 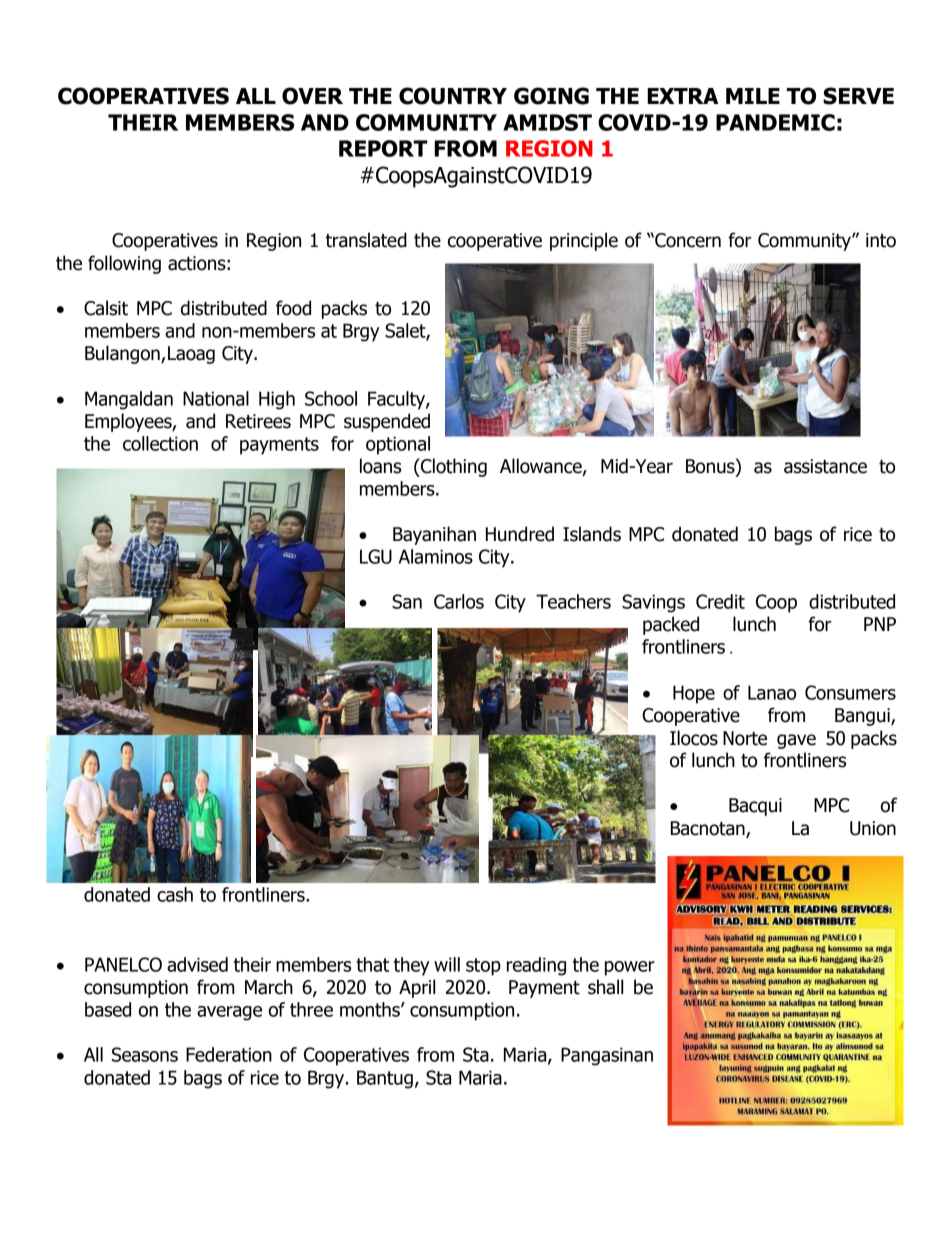 What do you see at coordinates (630, 968) in the screenshot?
I see `power` at bounding box center [630, 968].
